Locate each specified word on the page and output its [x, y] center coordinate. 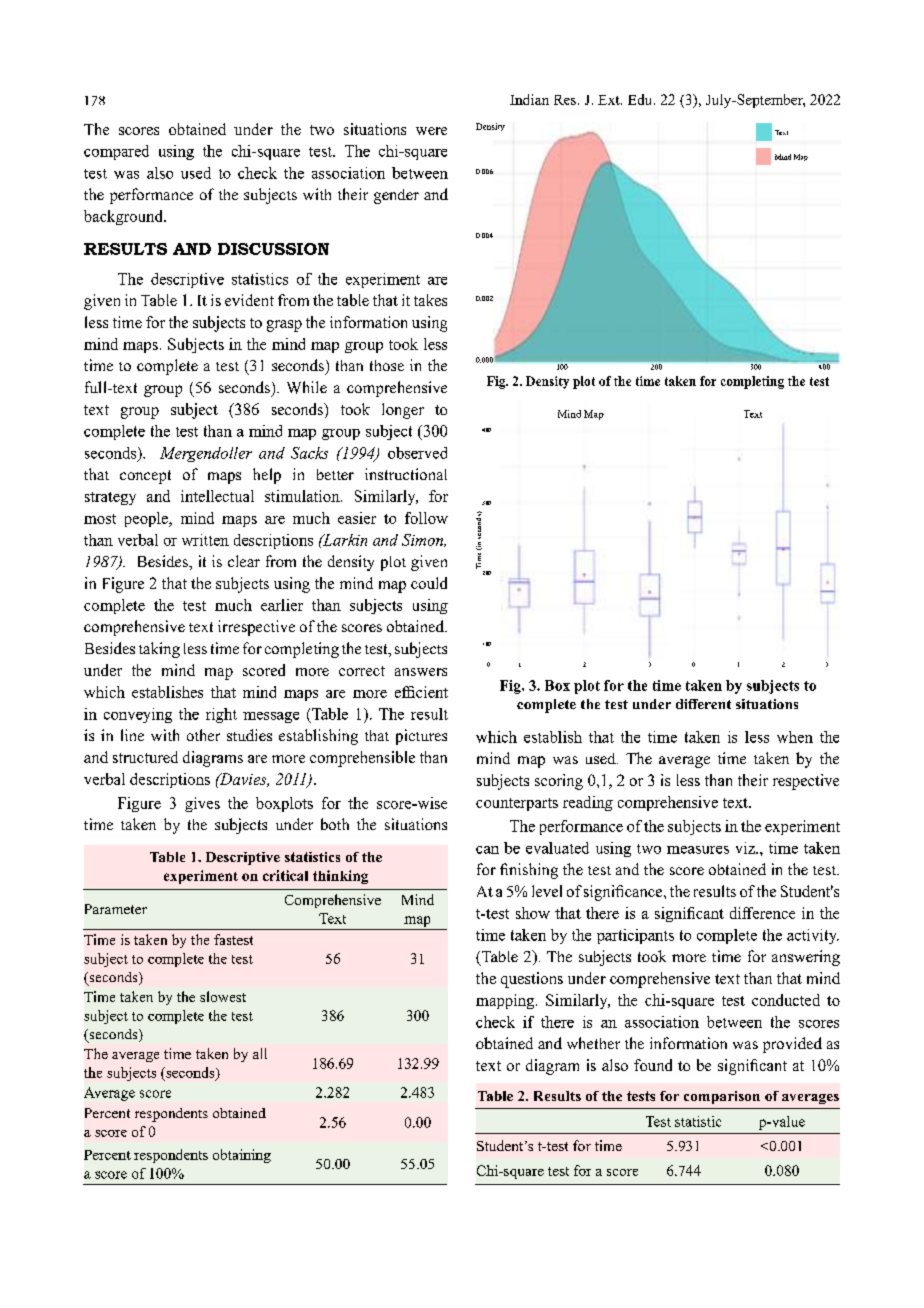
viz [746, 848]
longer [403, 411]
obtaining [242, 1156]
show [533, 913]
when [795, 737]
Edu [641, 99]
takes [430, 300]
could [429, 583]
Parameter [116, 909]
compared [116, 152]
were [431, 131]
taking [159, 650]
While [307, 387]
